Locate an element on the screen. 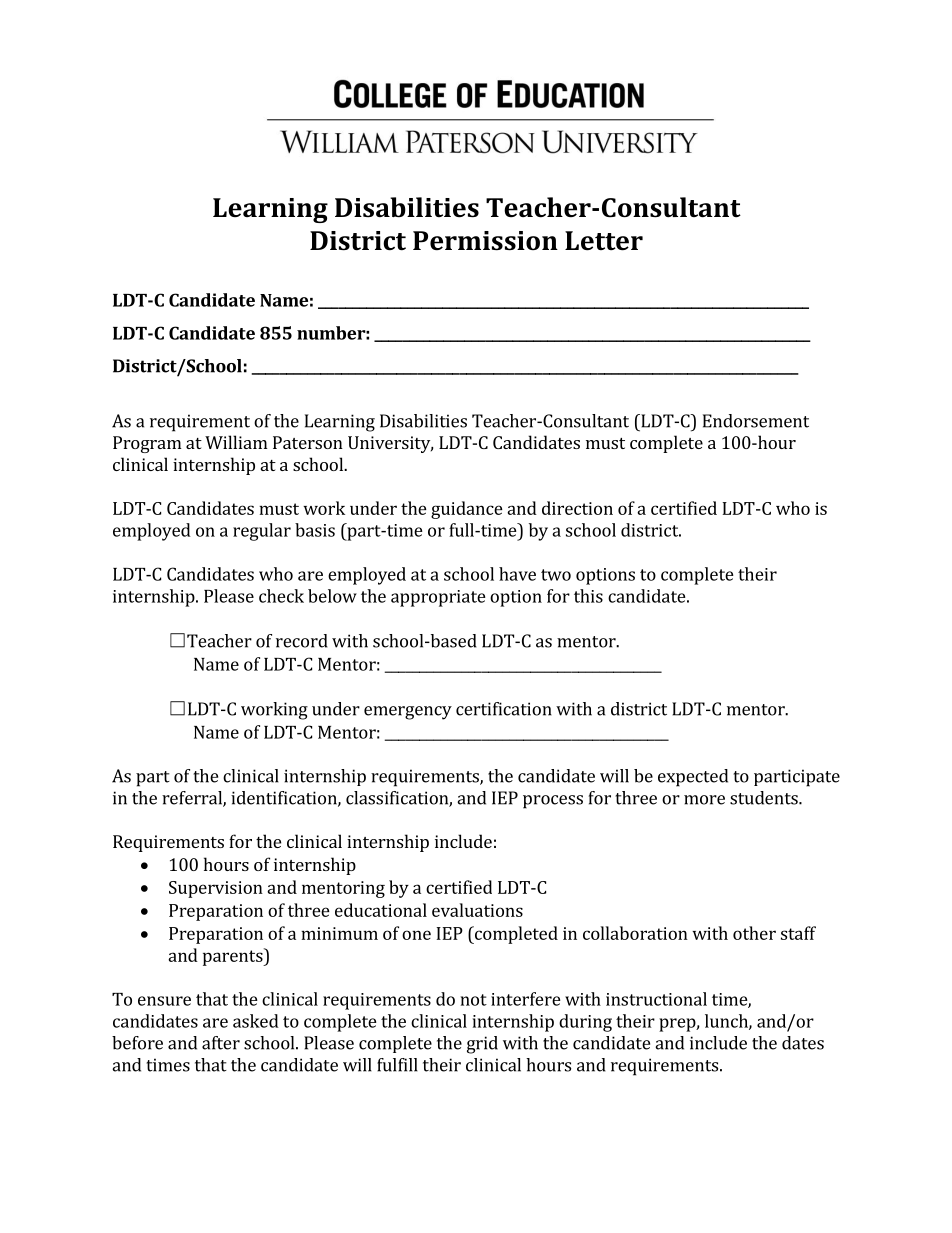  Supervision is located at coordinates (216, 889).
